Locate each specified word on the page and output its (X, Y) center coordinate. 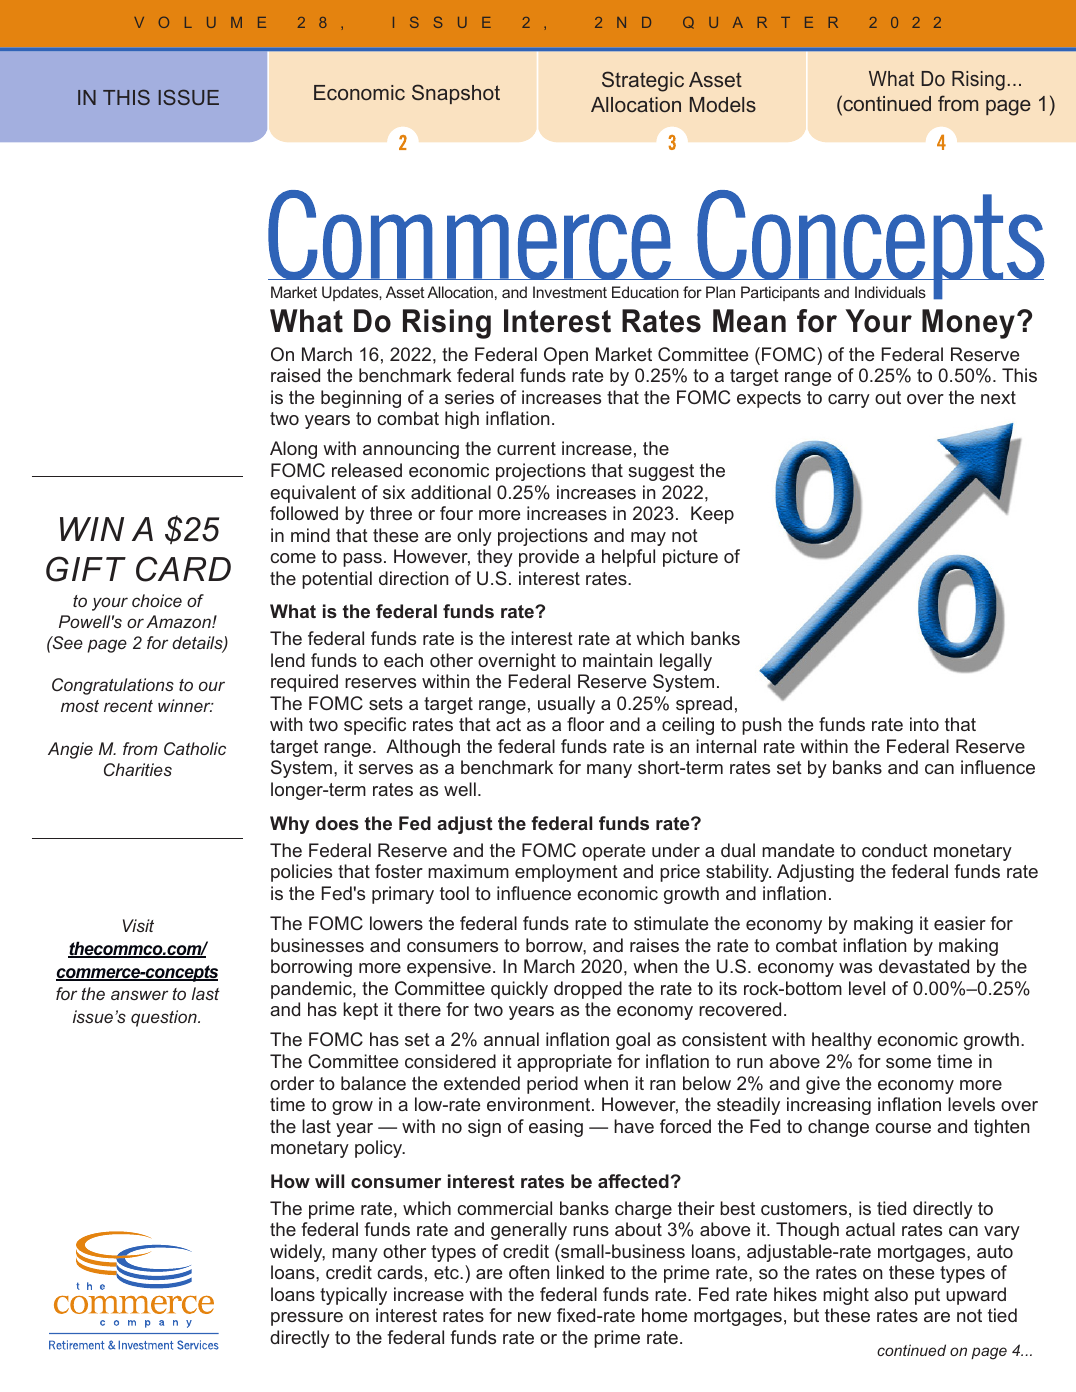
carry (849, 401)
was (855, 968)
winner (185, 705)
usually (566, 705)
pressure (307, 1319)
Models (723, 104)
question (165, 1018)
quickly (519, 990)
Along (293, 450)
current (526, 448)
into (924, 724)
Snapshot (456, 94)
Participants (780, 293)
